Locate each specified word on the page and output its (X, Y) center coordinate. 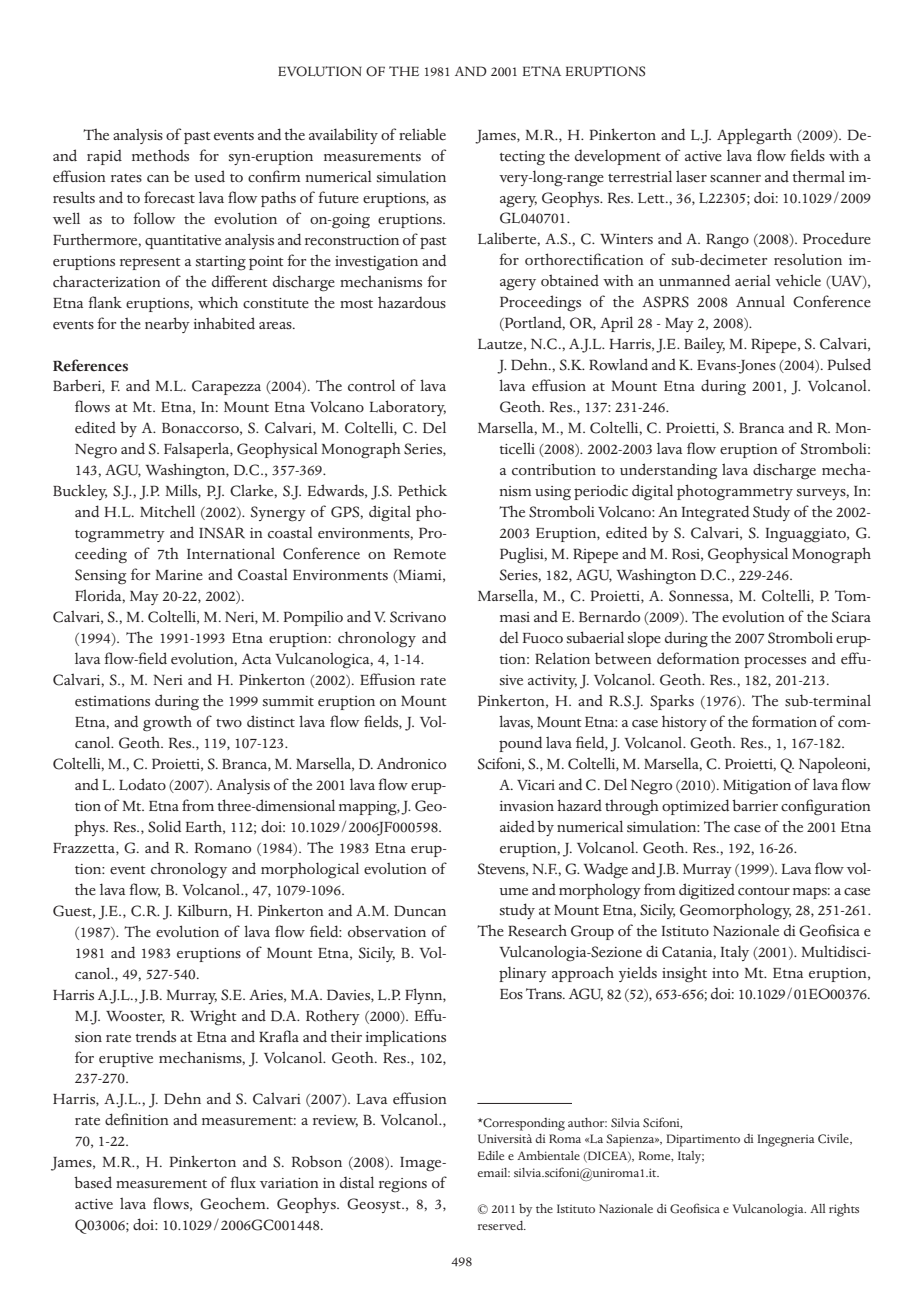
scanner (735, 179)
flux (243, 1182)
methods (160, 155)
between (623, 658)
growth (167, 723)
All (817, 1208)
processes (775, 662)
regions (403, 1185)
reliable (422, 134)
